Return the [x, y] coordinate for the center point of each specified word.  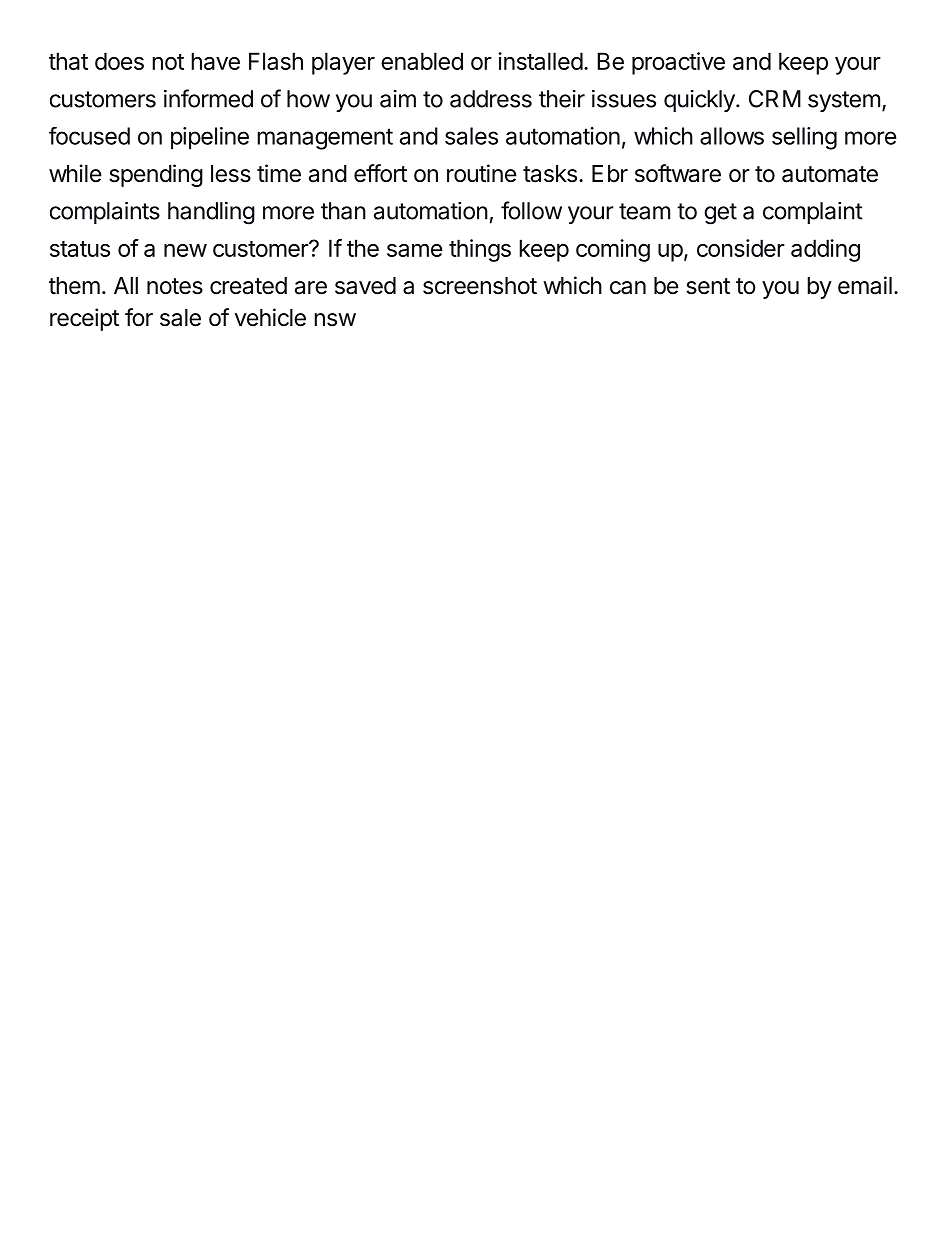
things [480, 250]
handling [211, 213]
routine [482, 173]
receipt [84, 319]
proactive [678, 63]
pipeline [210, 138]
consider [741, 248]
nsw [335, 320]
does [119, 61]
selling [804, 138]
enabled [422, 61]
